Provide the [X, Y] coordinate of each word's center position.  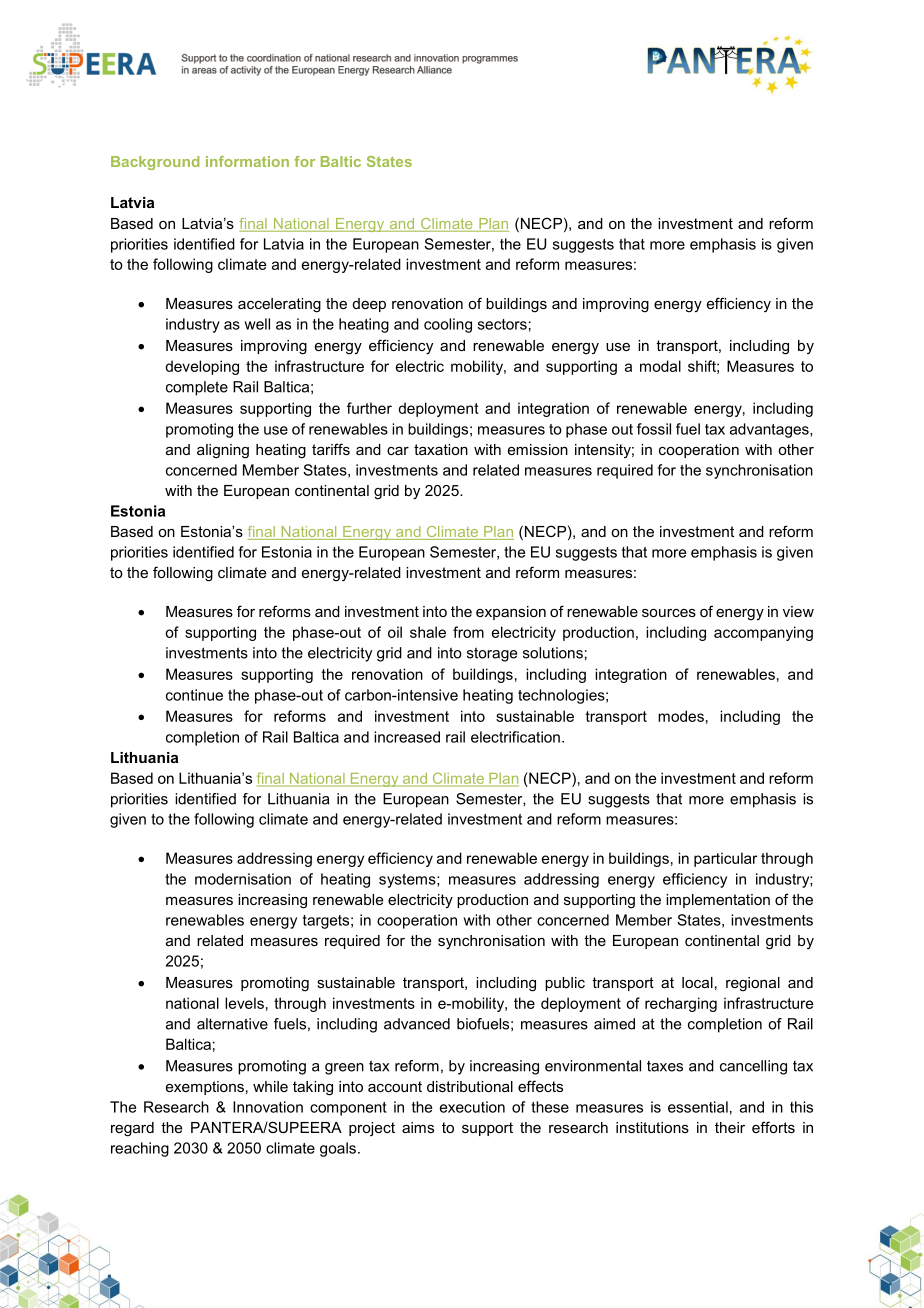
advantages [770, 430]
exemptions [205, 1088]
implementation [718, 901]
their [730, 1127]
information [247, 161]
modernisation [243, 879]
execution [472, 1107]
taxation [441, 449]
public [565, 984]
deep [369, 305]
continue [194, 695]
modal [660, 366]
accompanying [763, 633]
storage [492, 654]
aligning [223, 451]
